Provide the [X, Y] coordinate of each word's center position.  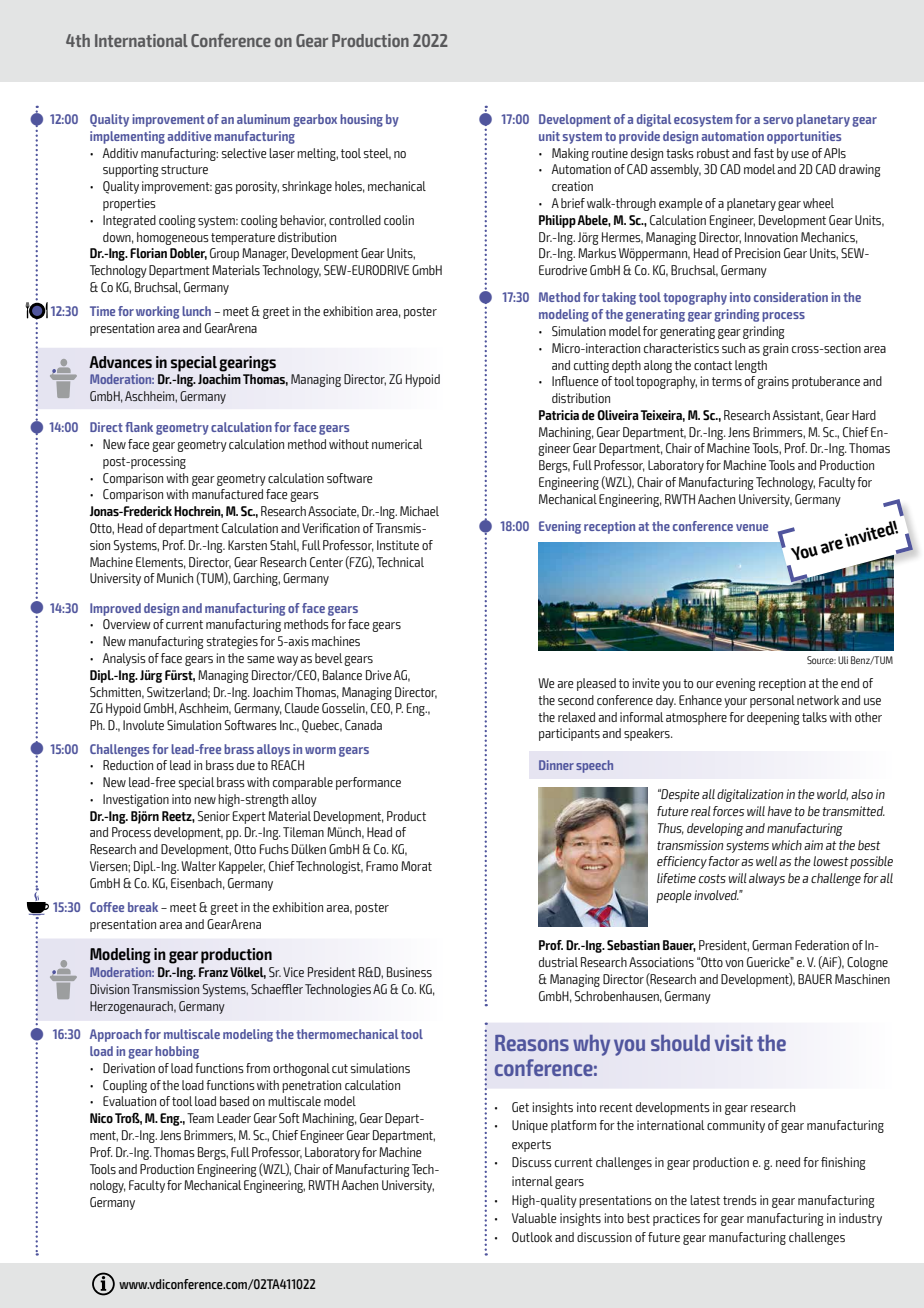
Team [200, 1118]
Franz [213, 972]
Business [409, 972]
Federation [822, 945]
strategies [232, 642]
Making [570, 154]
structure [184, 169]
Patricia [559, 415]
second [576, 700]
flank [139, 427]
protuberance [826, 382]
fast [764, 153]
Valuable [534, 1218]
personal [772, 701]
